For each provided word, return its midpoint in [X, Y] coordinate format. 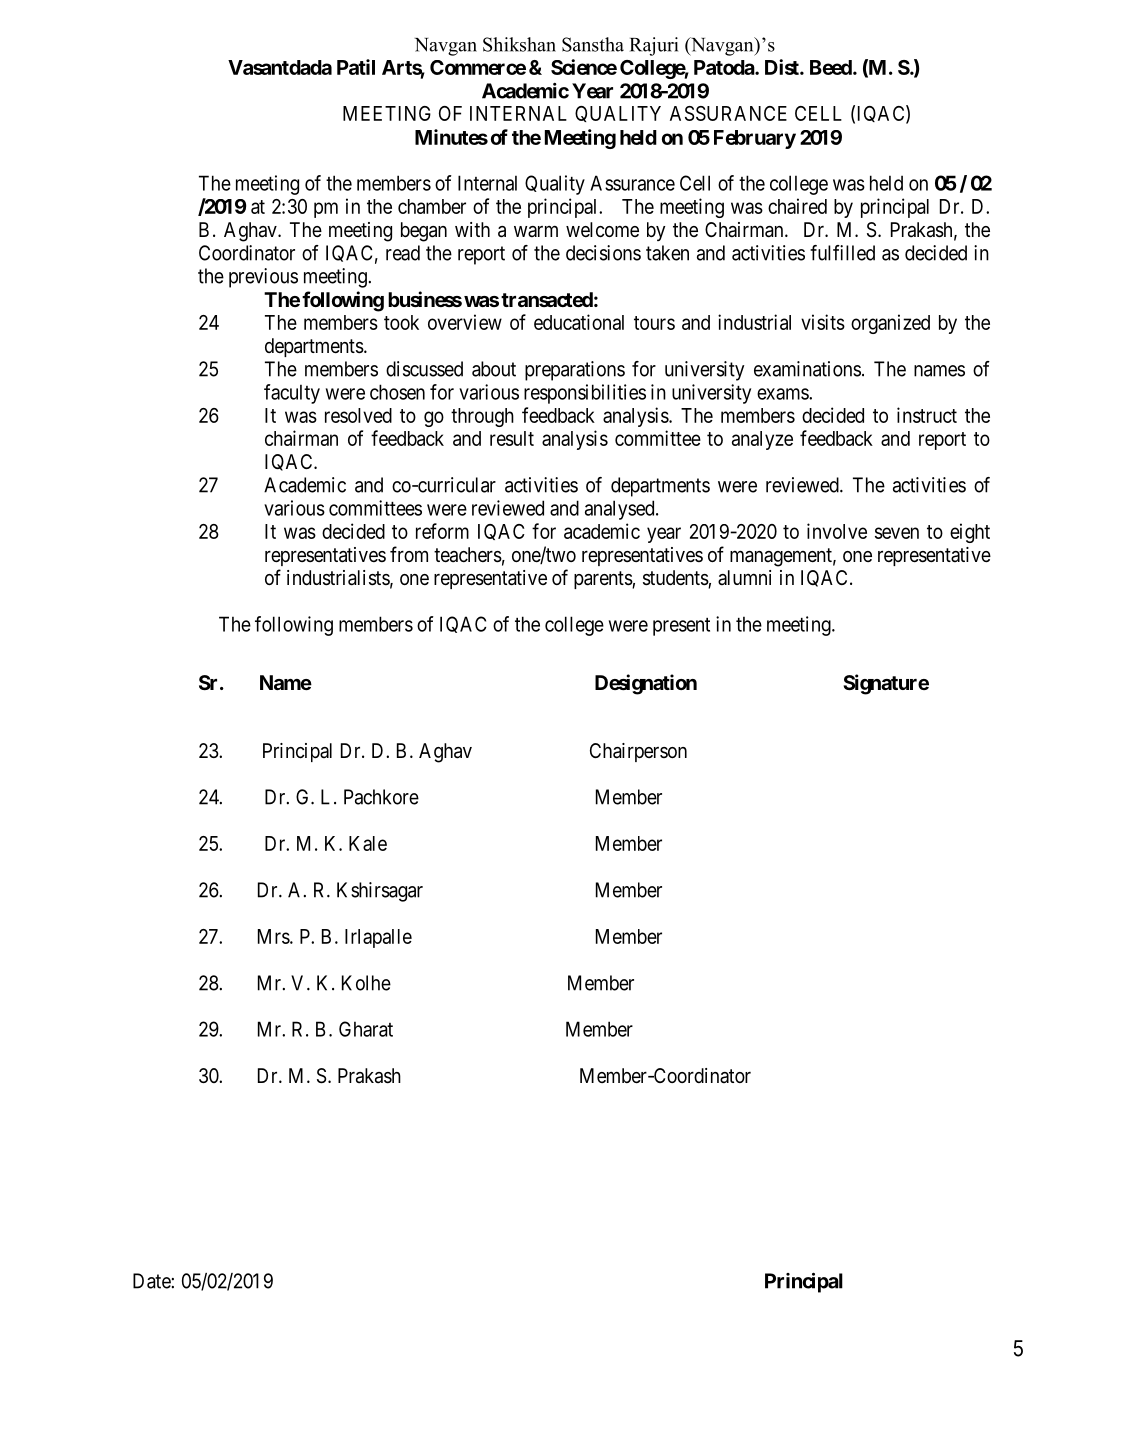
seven [897, 533]
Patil [356, 67]
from [409, 554]
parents [603, 580]
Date [152, 1281]
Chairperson [638, 752]
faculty [292, 394]
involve [837, 531]
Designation [646, 684]
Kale [368, 843]
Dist [783, 67]
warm [536, 231]
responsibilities [585, 394]
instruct [927, 415]
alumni [744, 577]
